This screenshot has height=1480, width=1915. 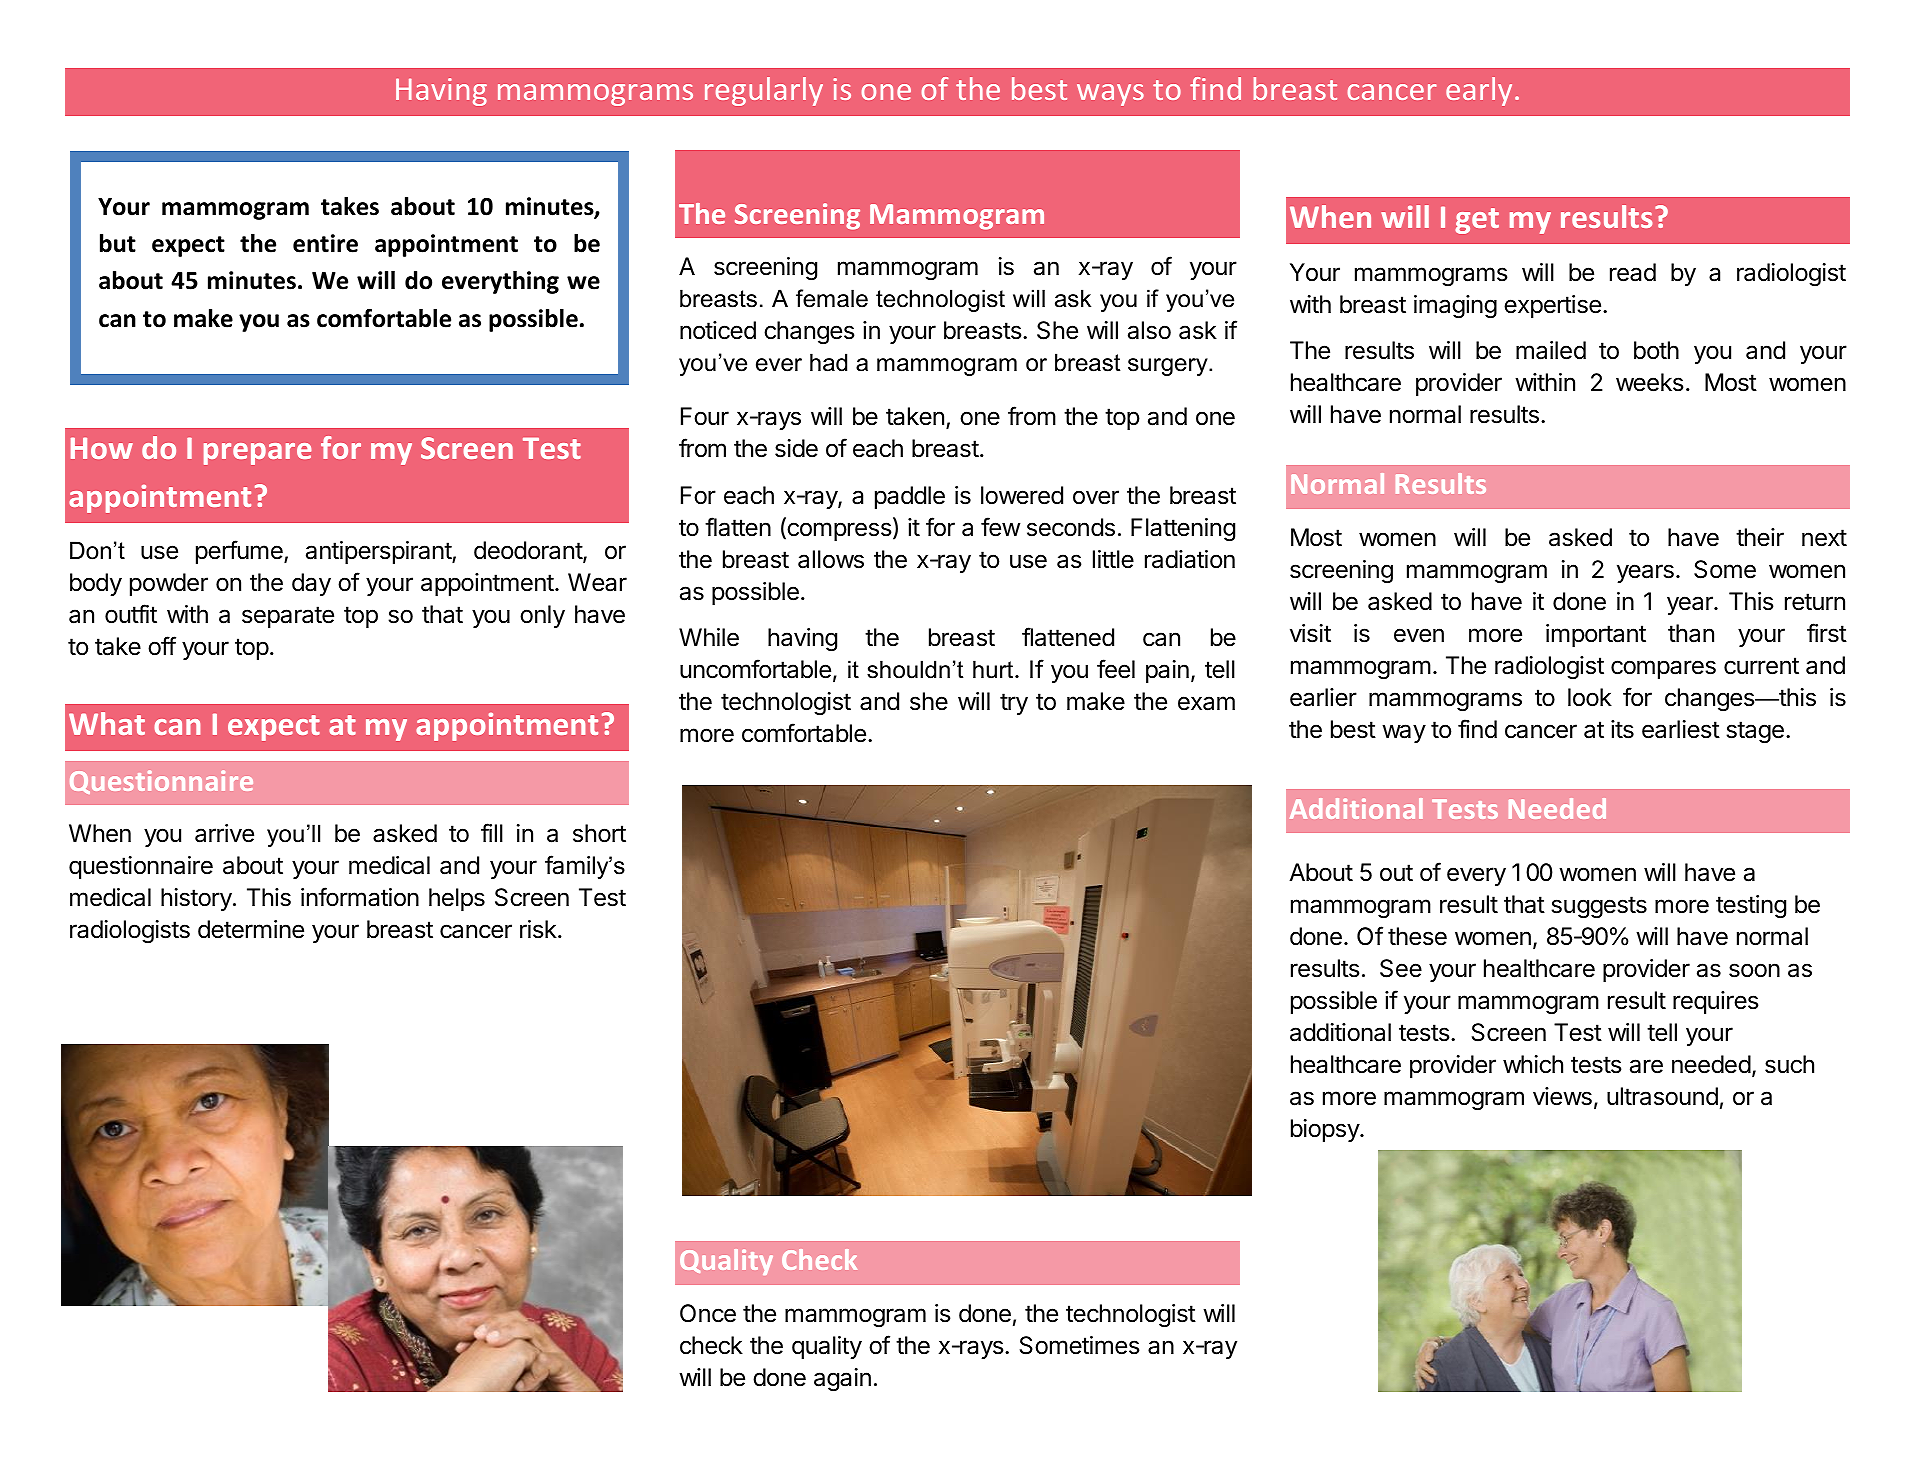 I want to click on Once, so click(x=708, y=1313).
